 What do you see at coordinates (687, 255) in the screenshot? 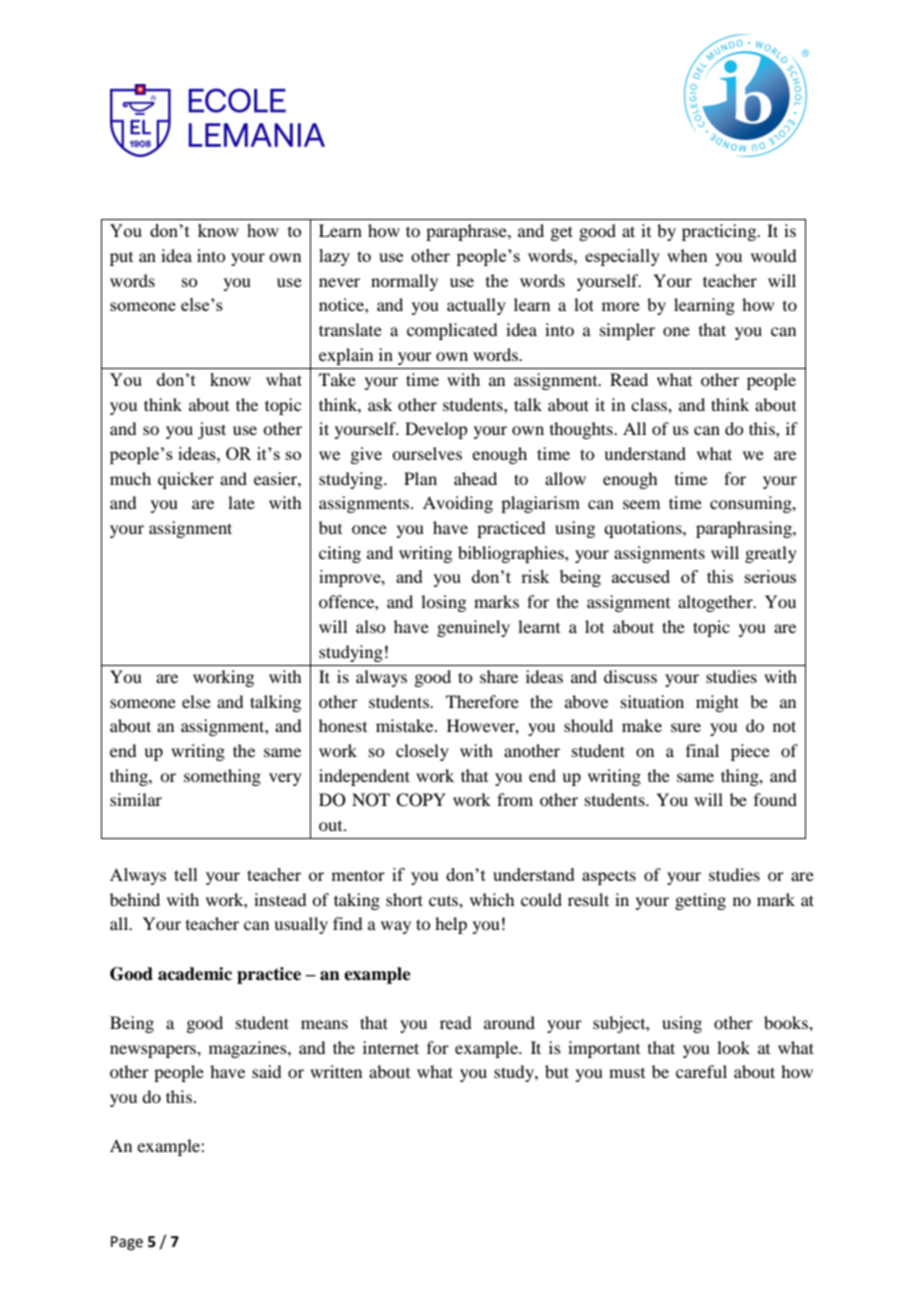
I see `when` at bounding box center [687, 255].
